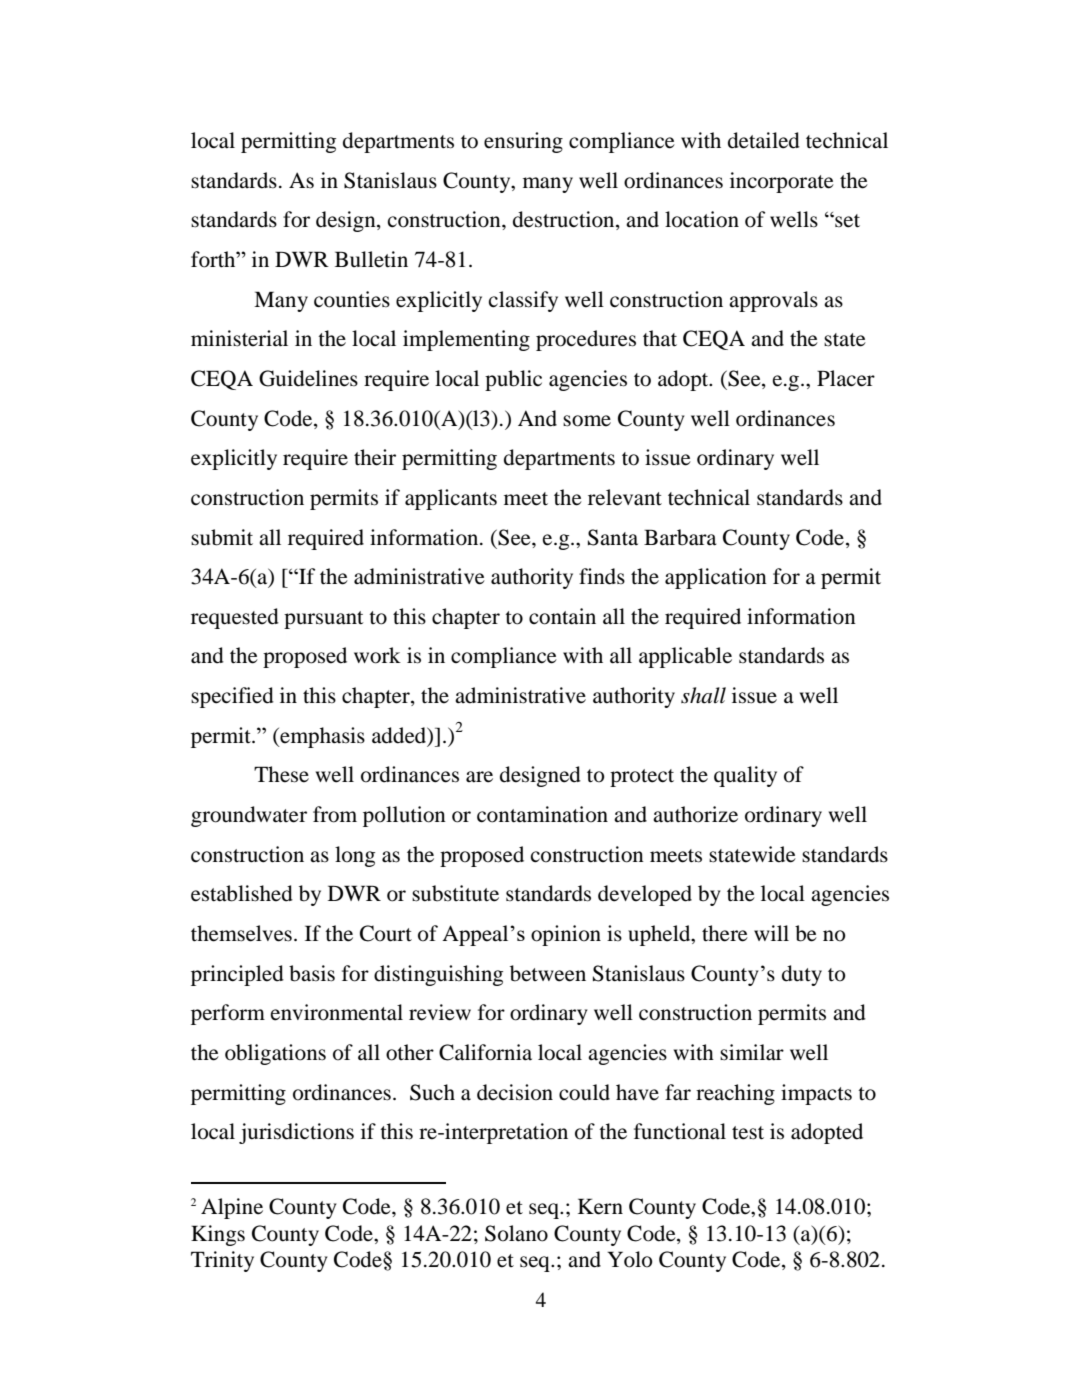 The image size is (1082, 1400). Describe the element at coordinates (232, 1208) in the page. I see `Alpine` at that location.
